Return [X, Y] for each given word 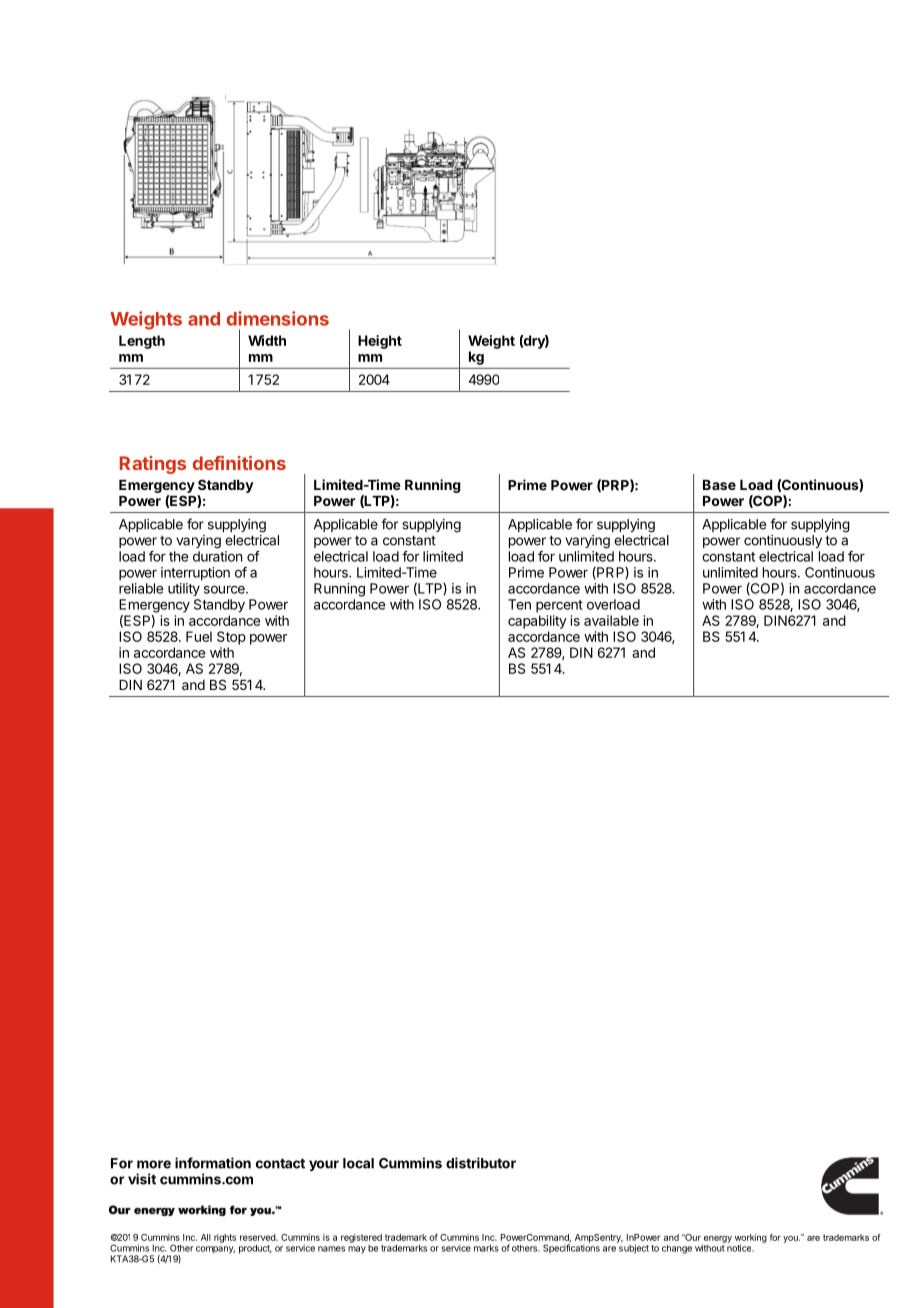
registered [361, 1238]
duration [217, 556]
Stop [231, 638]
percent [559, 606]
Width [267, 340]
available [611, 620]
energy [717, 1240]
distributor [481, 1163]
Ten [519, 604]
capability [537, 622]
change [677, 1249]
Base [719, 485]
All [206, 1237]
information [213, 1163]
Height [380, 342]
